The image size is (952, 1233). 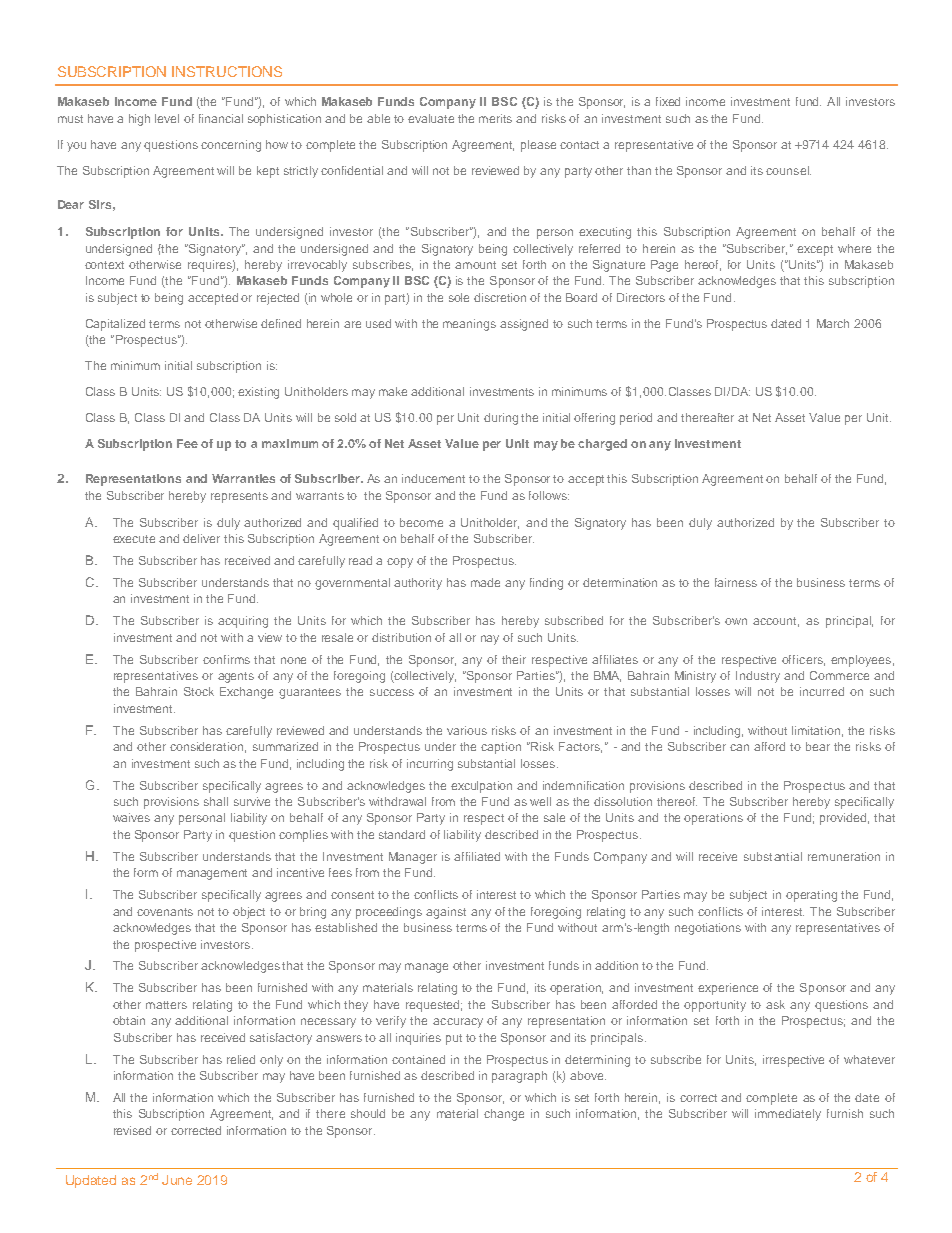 I want to click on level, so click(x=167, y=118).
